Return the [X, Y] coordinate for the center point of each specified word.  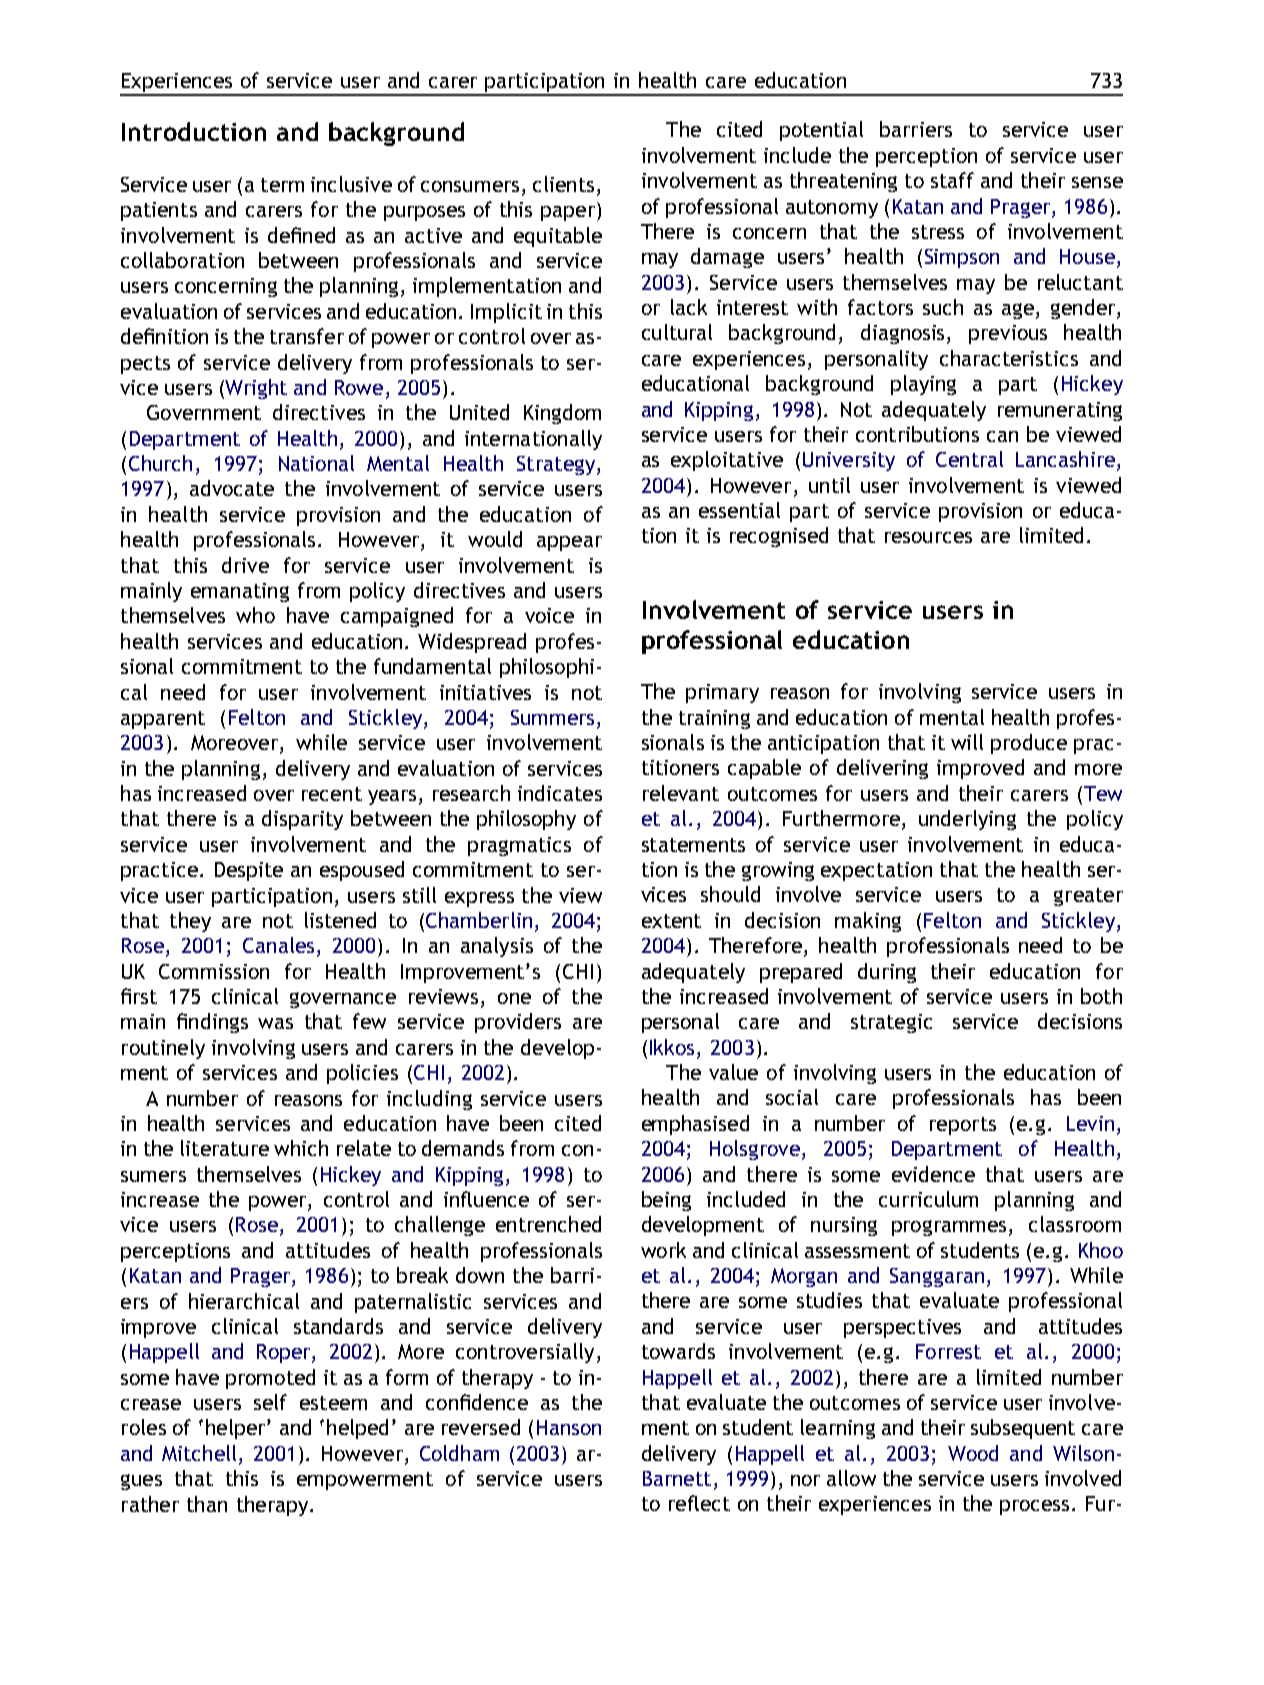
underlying [967, 820]
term [282, 185]
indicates [560, 793]
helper [237, 1429]
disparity [302, 820]
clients [563, 184]
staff [952, 180]
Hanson [569, 1427]
